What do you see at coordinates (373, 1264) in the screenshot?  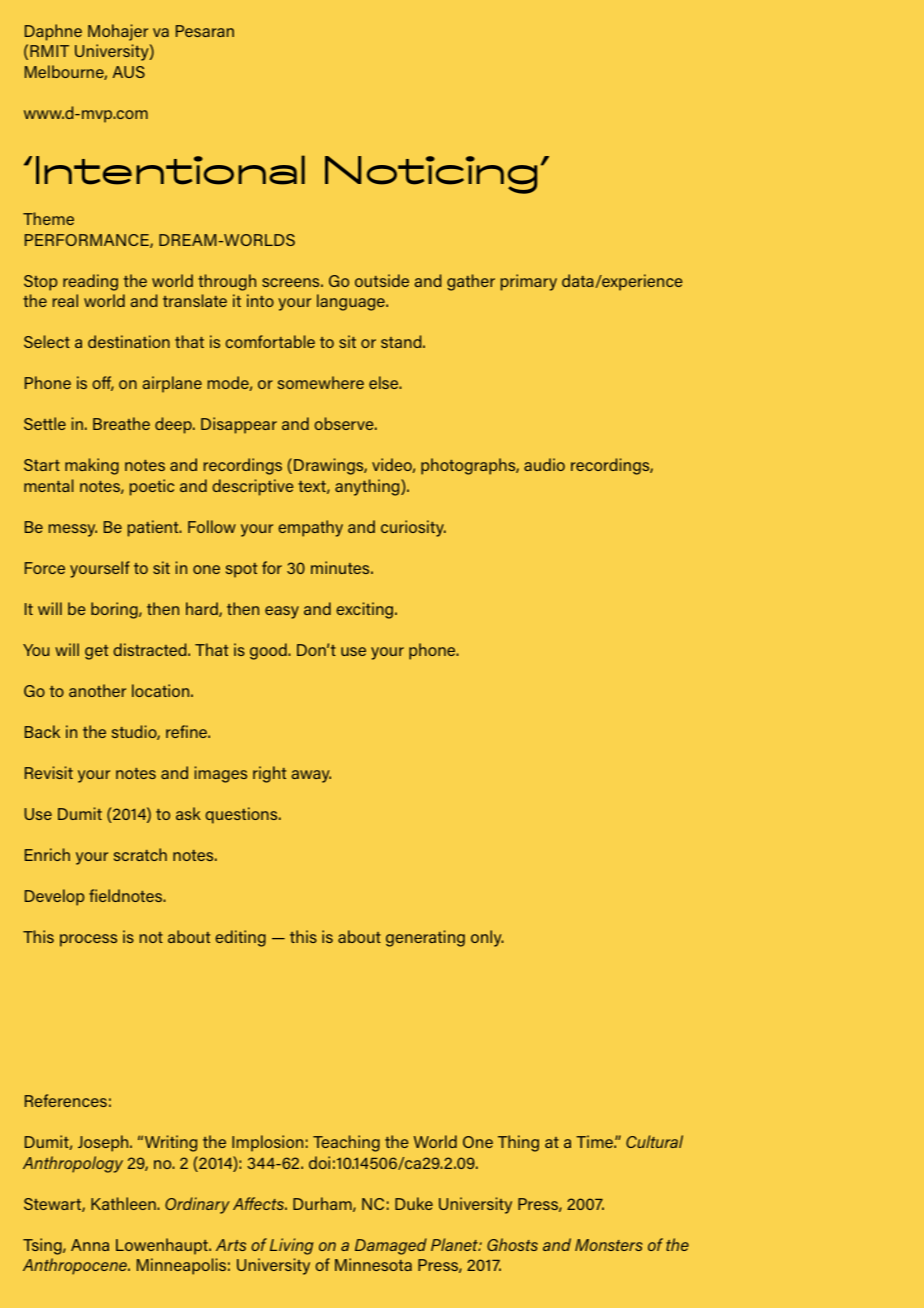 I see `Minnesota` at bounding box center [373, 1264].
